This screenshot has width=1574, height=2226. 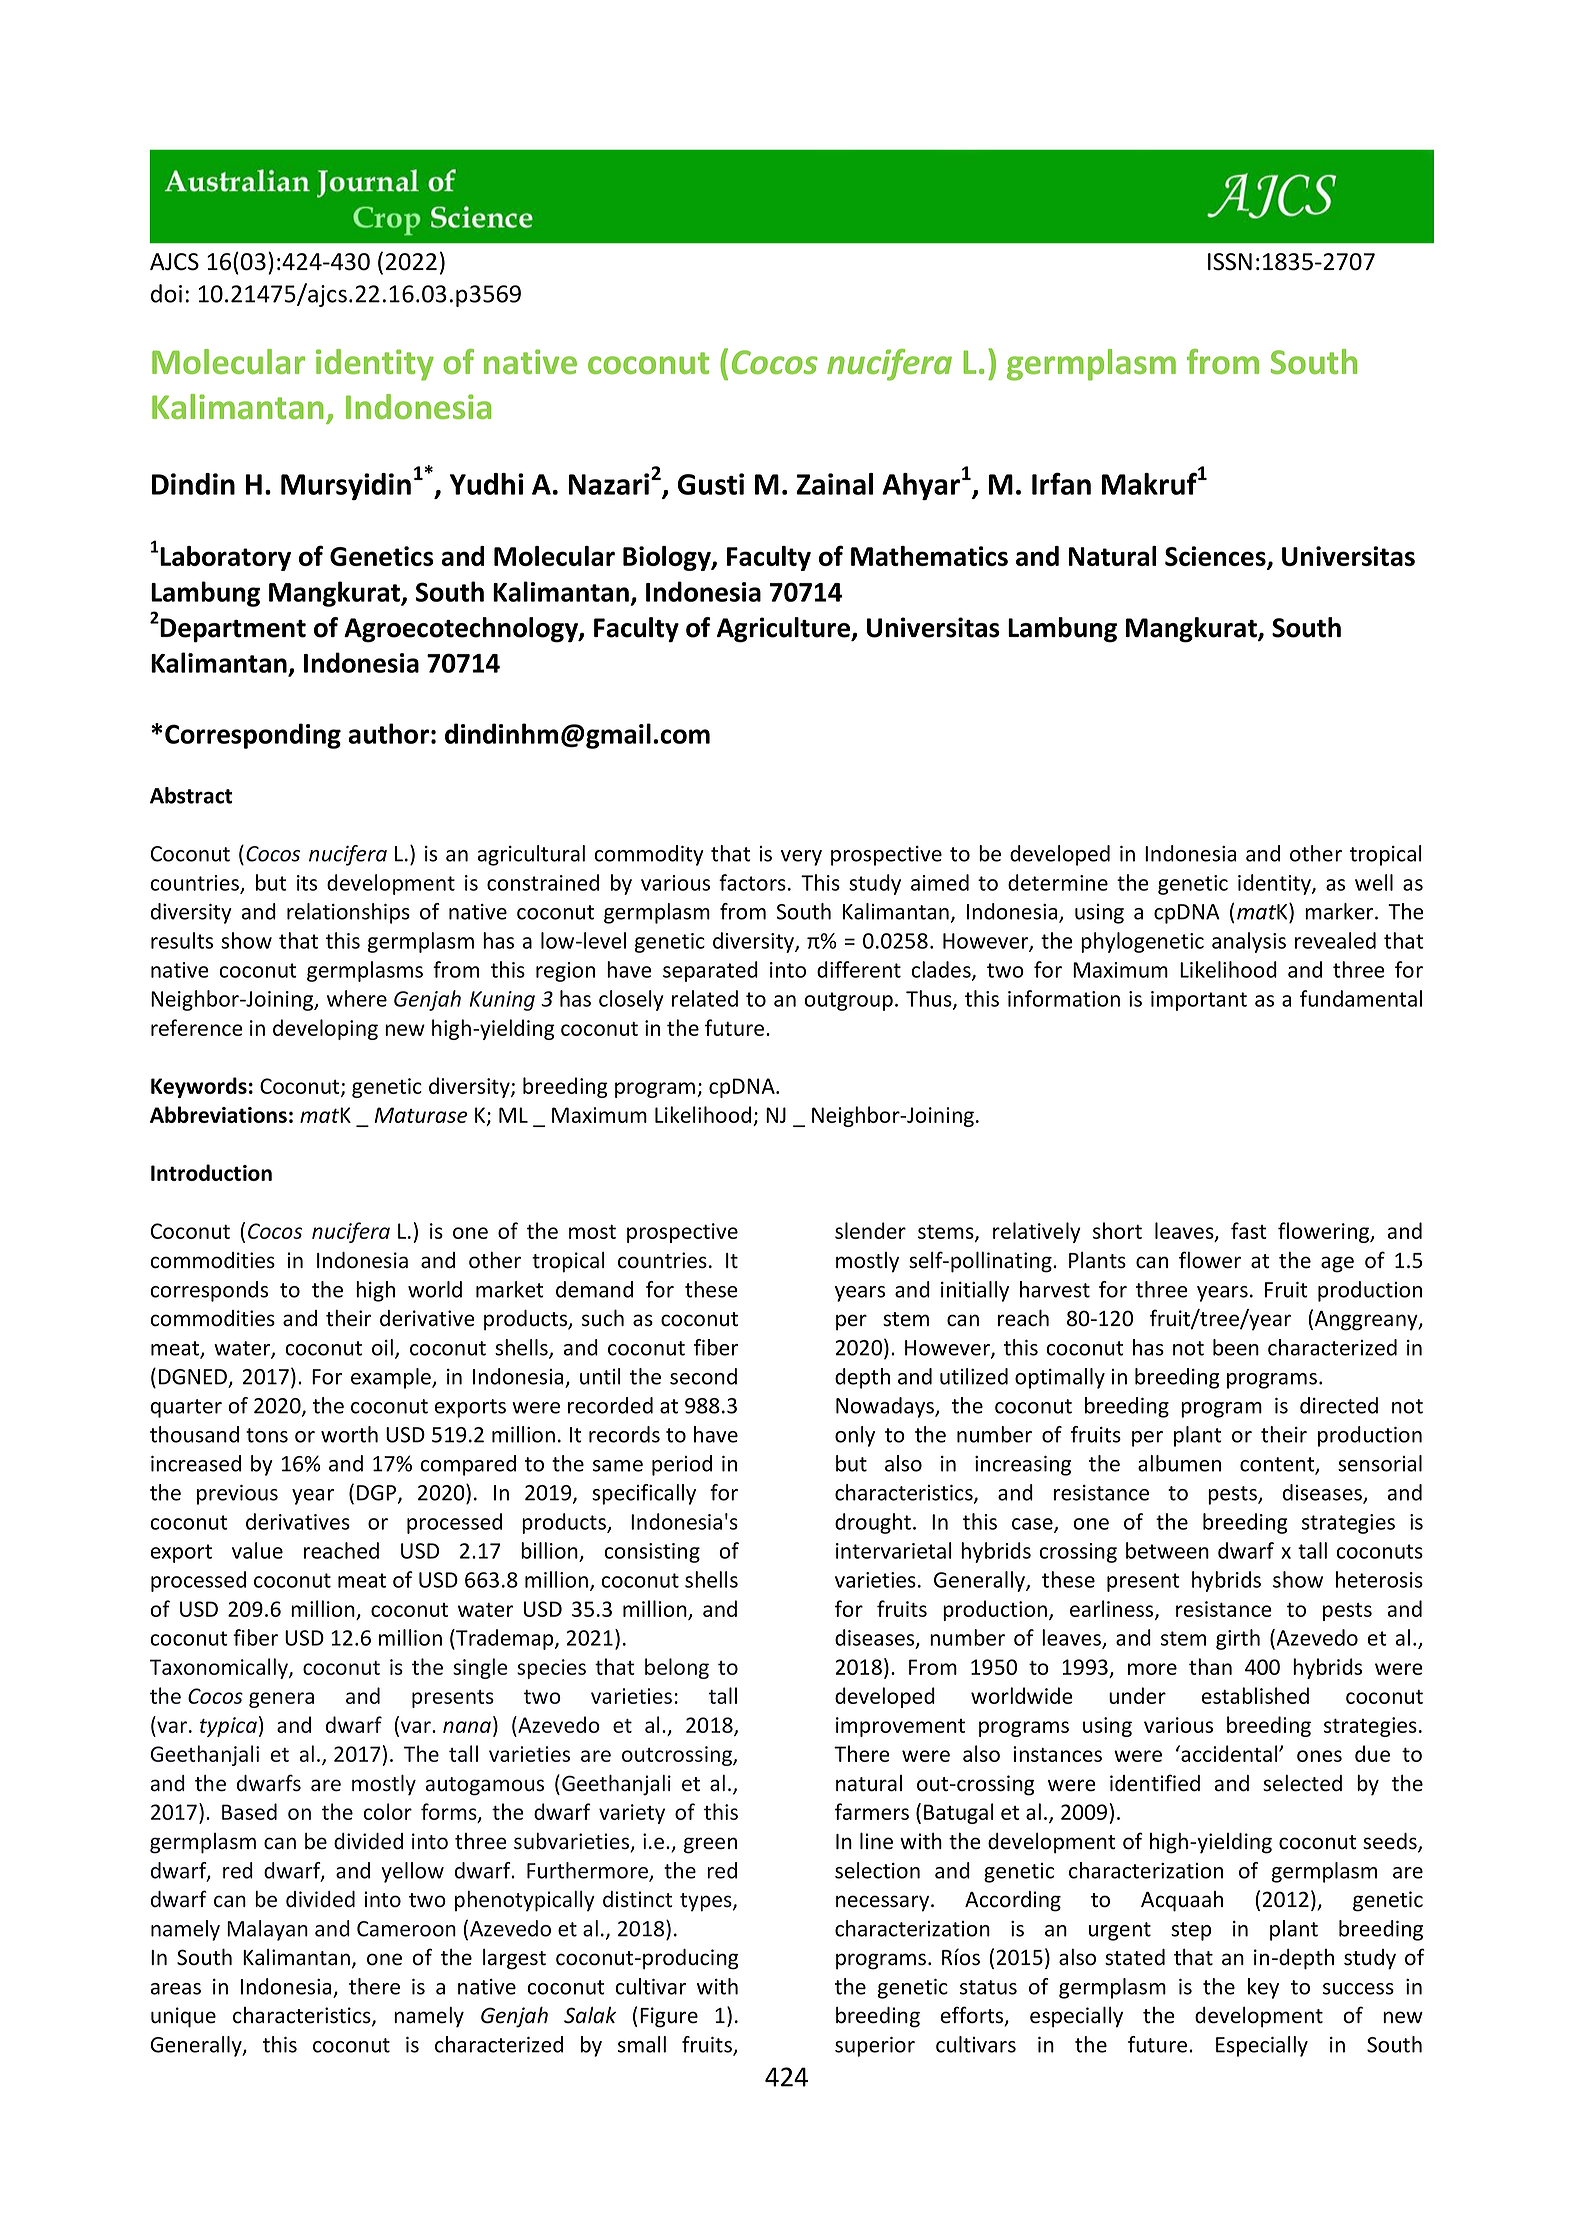 I want to click on been, so click(x=1236, y=1347).
